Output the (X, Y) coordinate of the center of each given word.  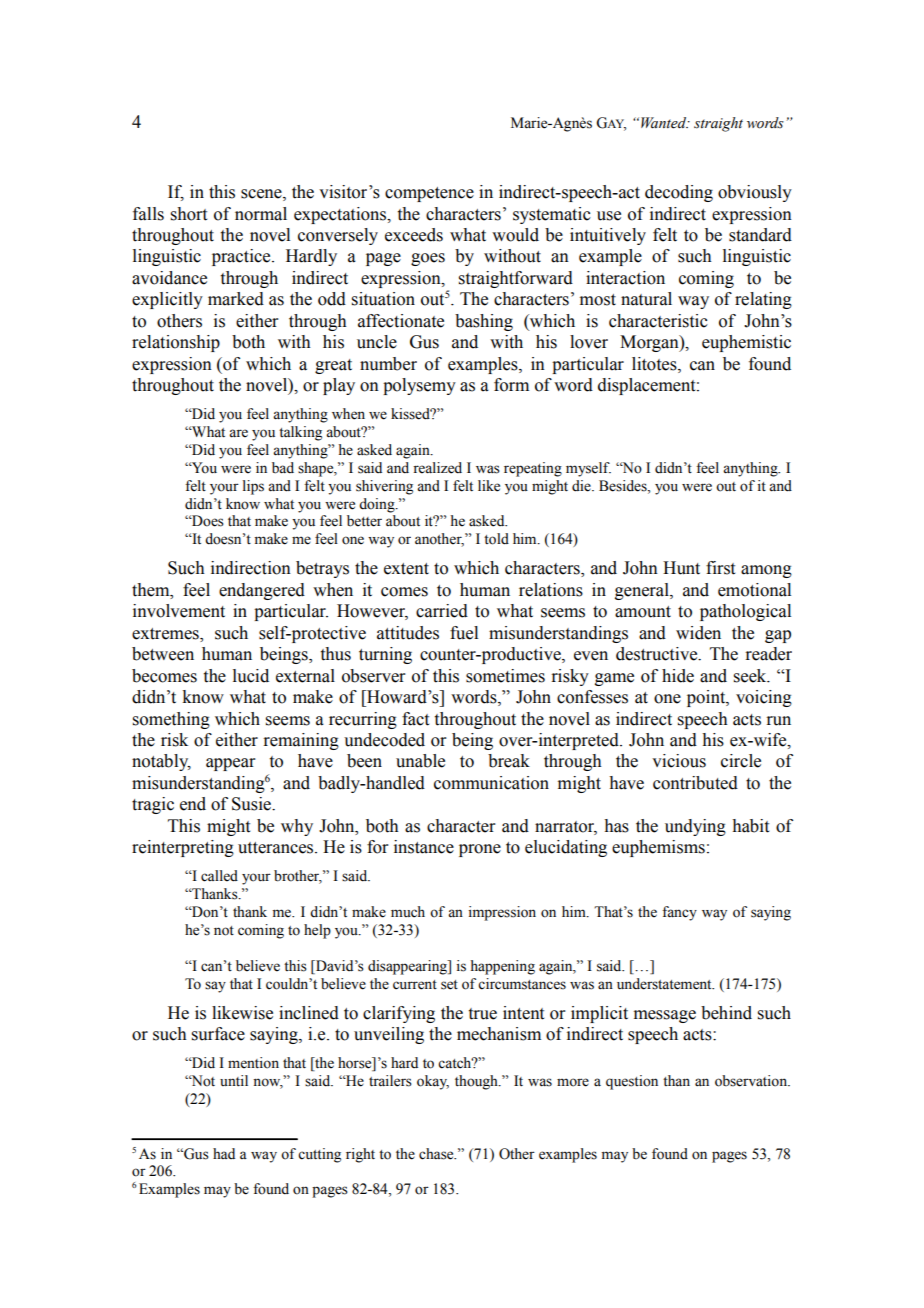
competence (429, 194)
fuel (464, 633)
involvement (179, 611)
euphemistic (746, 343)
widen (698, 633)
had (224, 1153)
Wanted (665, 123)
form (511, 385)
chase (437, 1154)
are (238, 433)
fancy (679, 913)
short (189, 214)
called (219, 876)
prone (480, 850)
